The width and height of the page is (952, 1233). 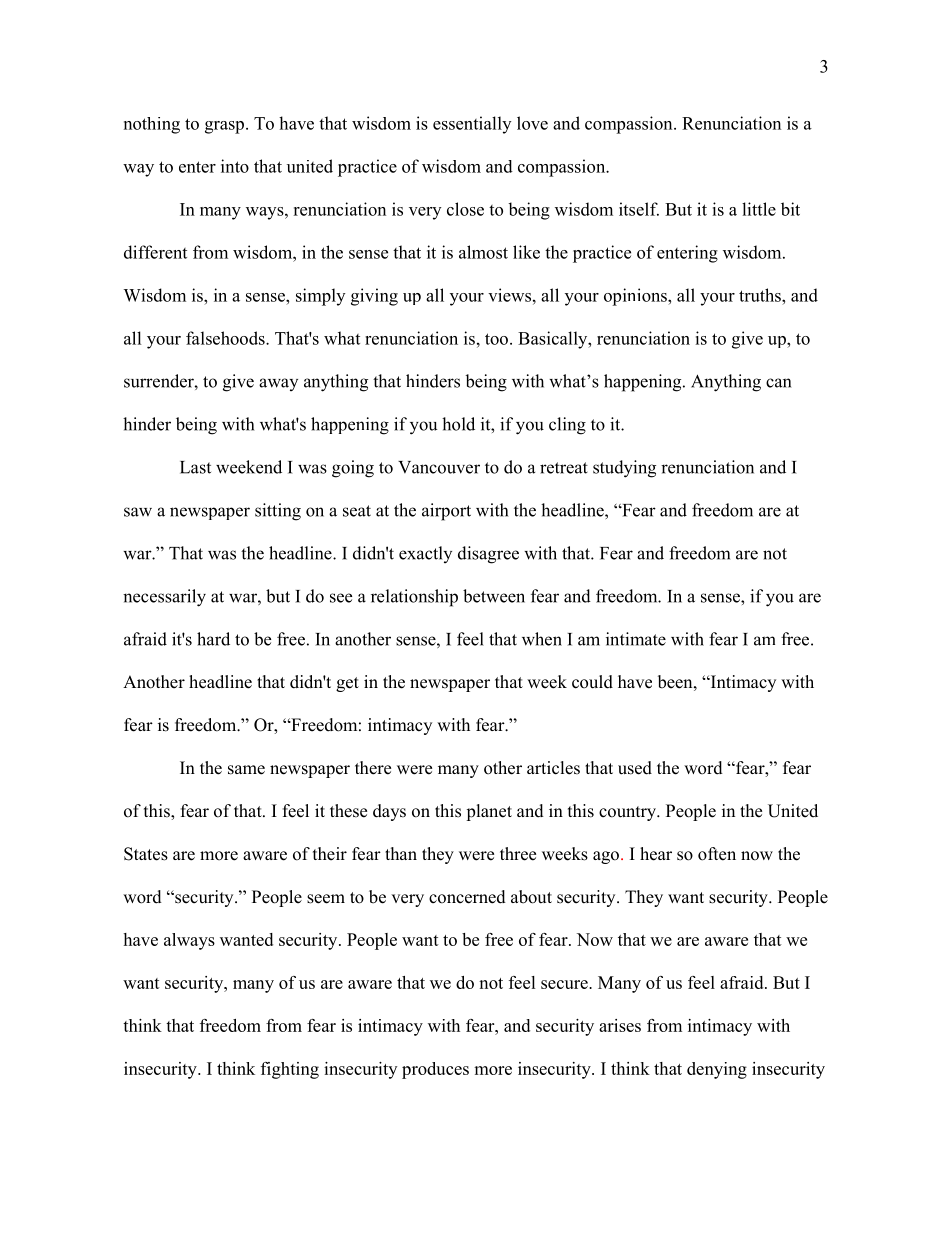 What do you see at coordinates (435, 1070) in the page?
I see `produces` at bounding box center [435, 1070].
